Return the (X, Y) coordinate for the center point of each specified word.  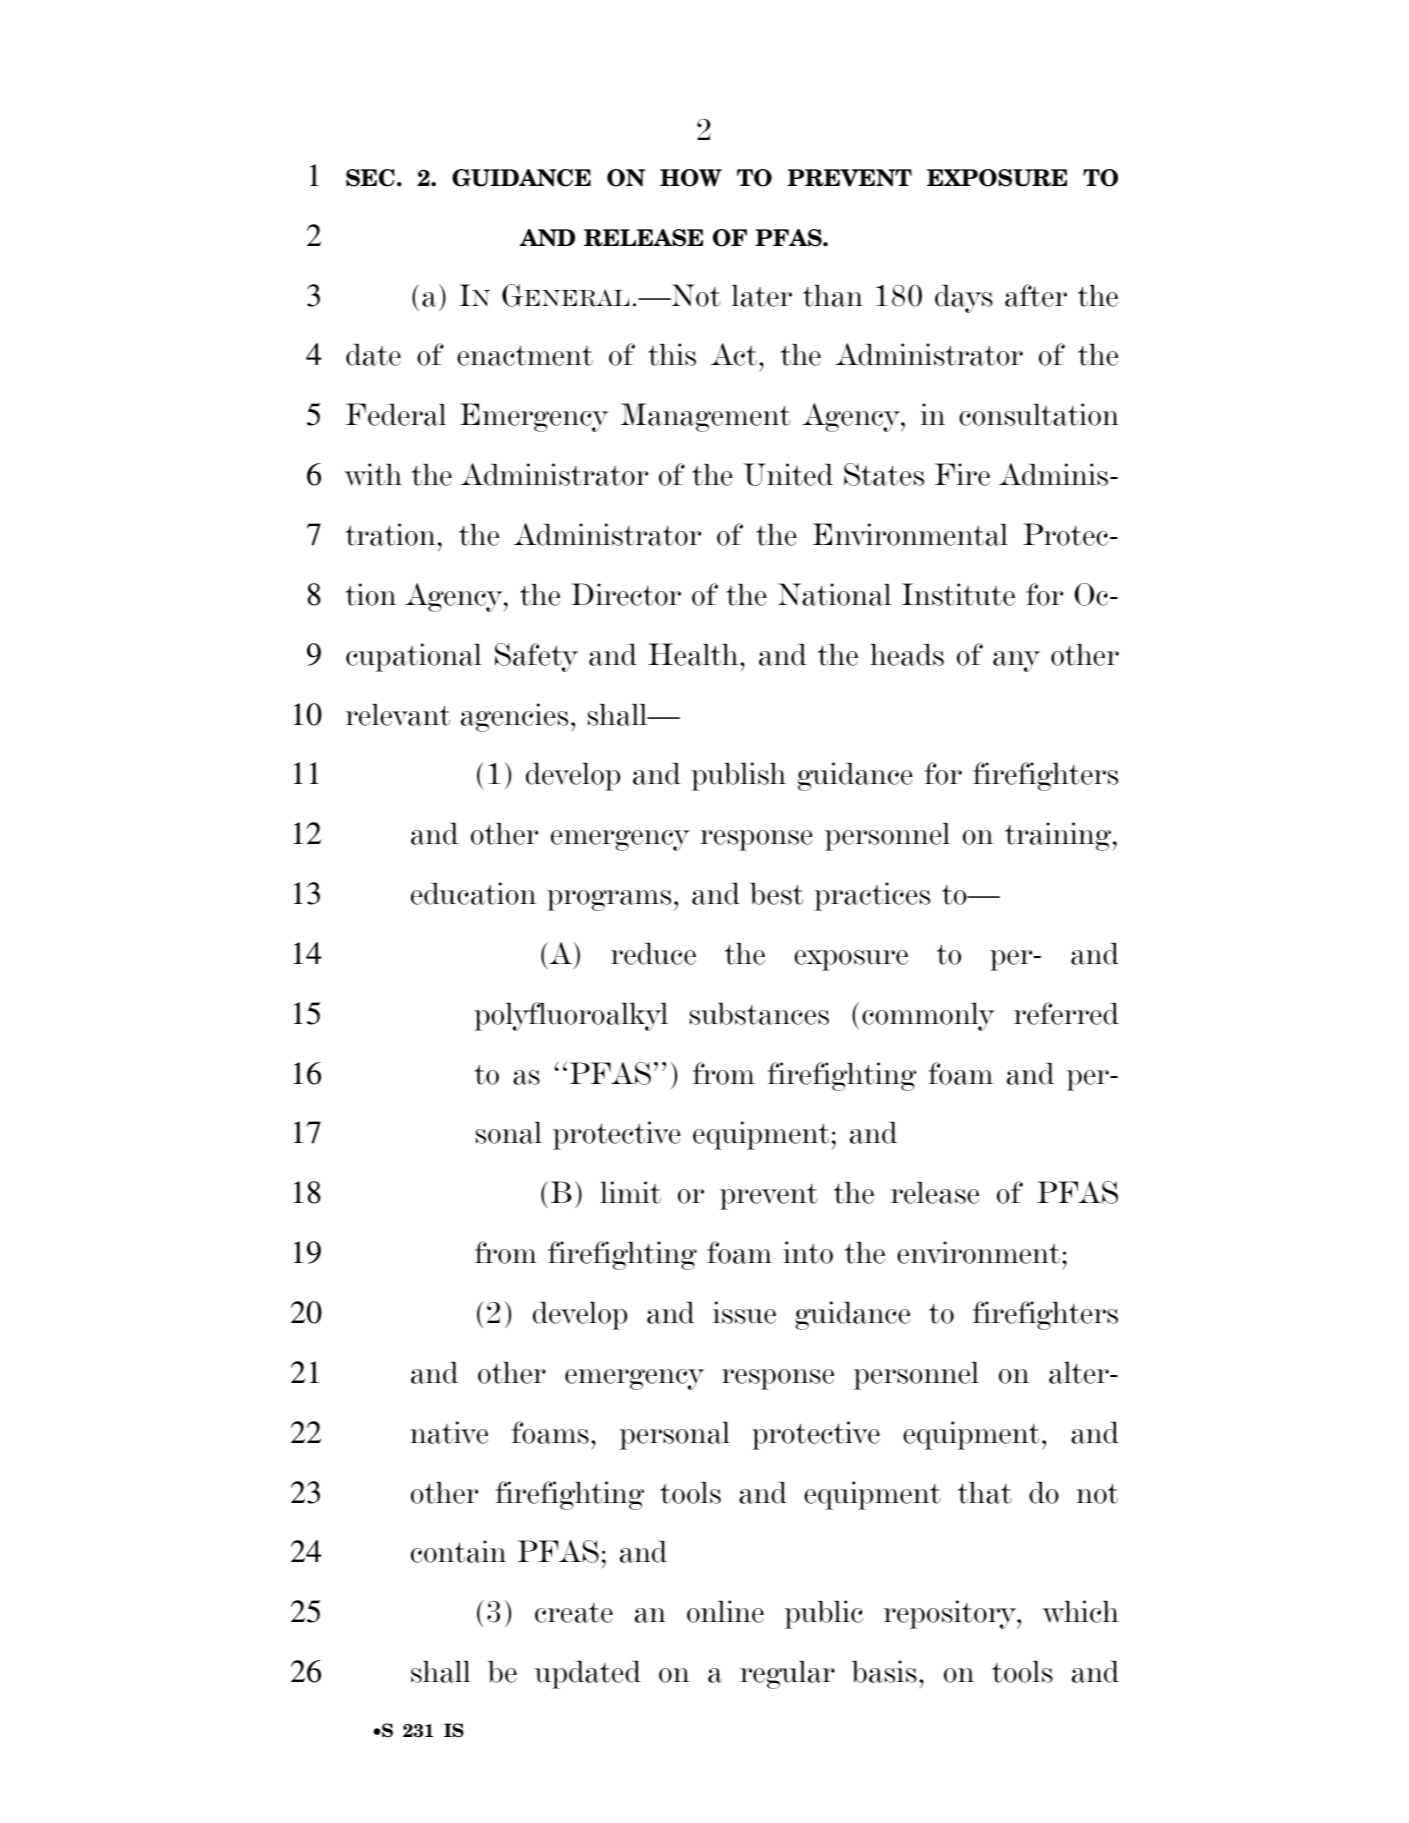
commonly (928, 1017)
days (964, 299)
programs (609, 900)
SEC (370, 178)
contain (458, 1551)
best (776, 894)
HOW (691, 178)
